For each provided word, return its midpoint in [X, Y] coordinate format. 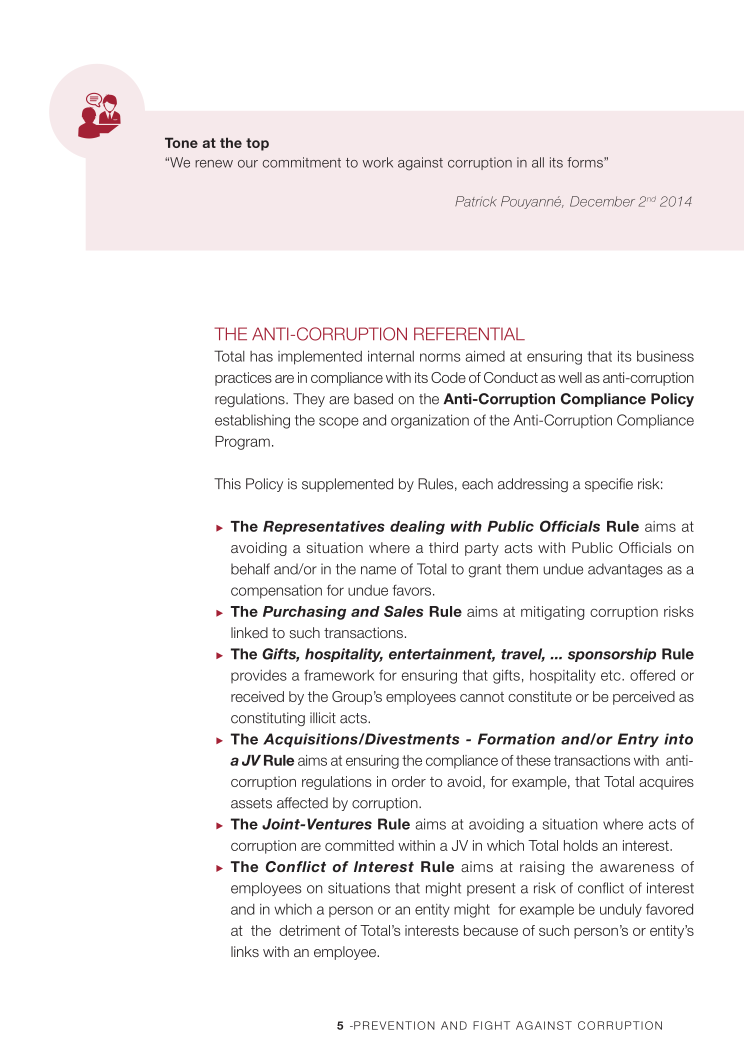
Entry [638, 740]
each [477, 484]
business [665, 356]
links [245, 951]
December [602, 201]
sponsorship [612, 655]
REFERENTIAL [469, 333]
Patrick [476, 201]
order [409, 781]
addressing [533, 485]
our [248, 164]
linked [249, 632]
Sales [403, 611]
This [227, 484]
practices [243, 379]
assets [251, 803]
